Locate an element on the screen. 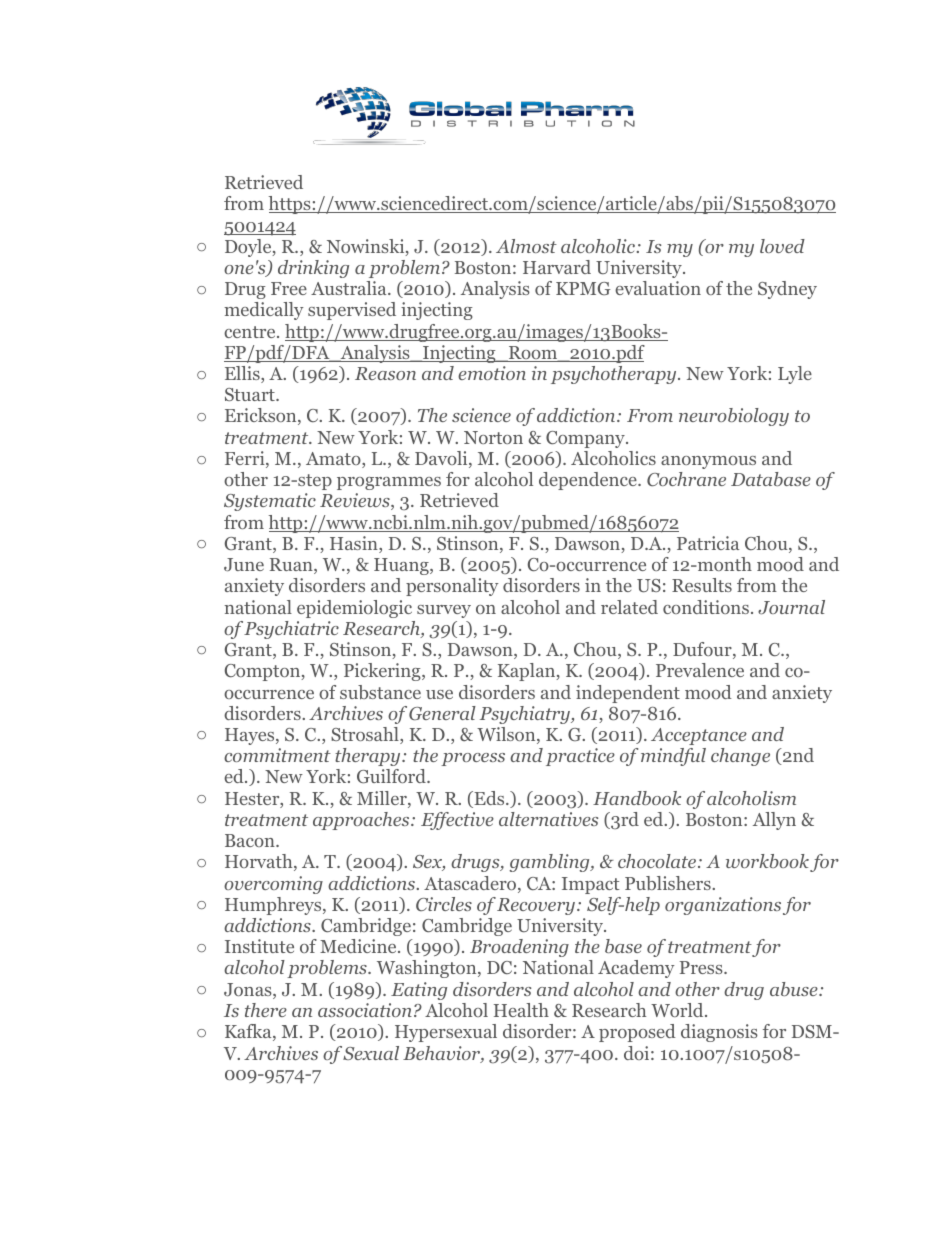 This screenshot has height=1233, width=952. diagnosis is located at coordinates (719, 1033).
